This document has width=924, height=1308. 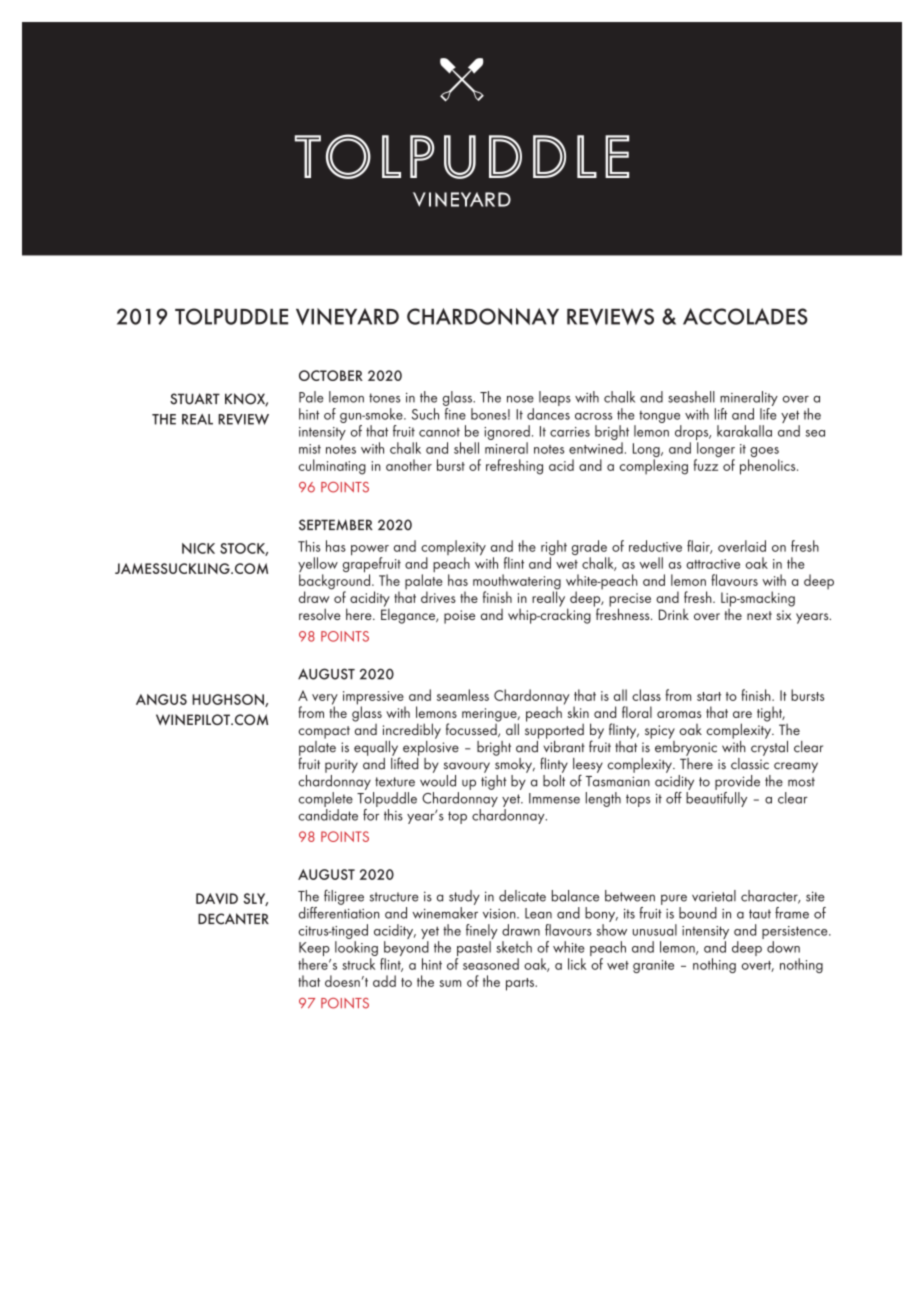 What do you see at coordinates (314, 950) in the document?
I see `Keep` at bounding box center [314, 950].
